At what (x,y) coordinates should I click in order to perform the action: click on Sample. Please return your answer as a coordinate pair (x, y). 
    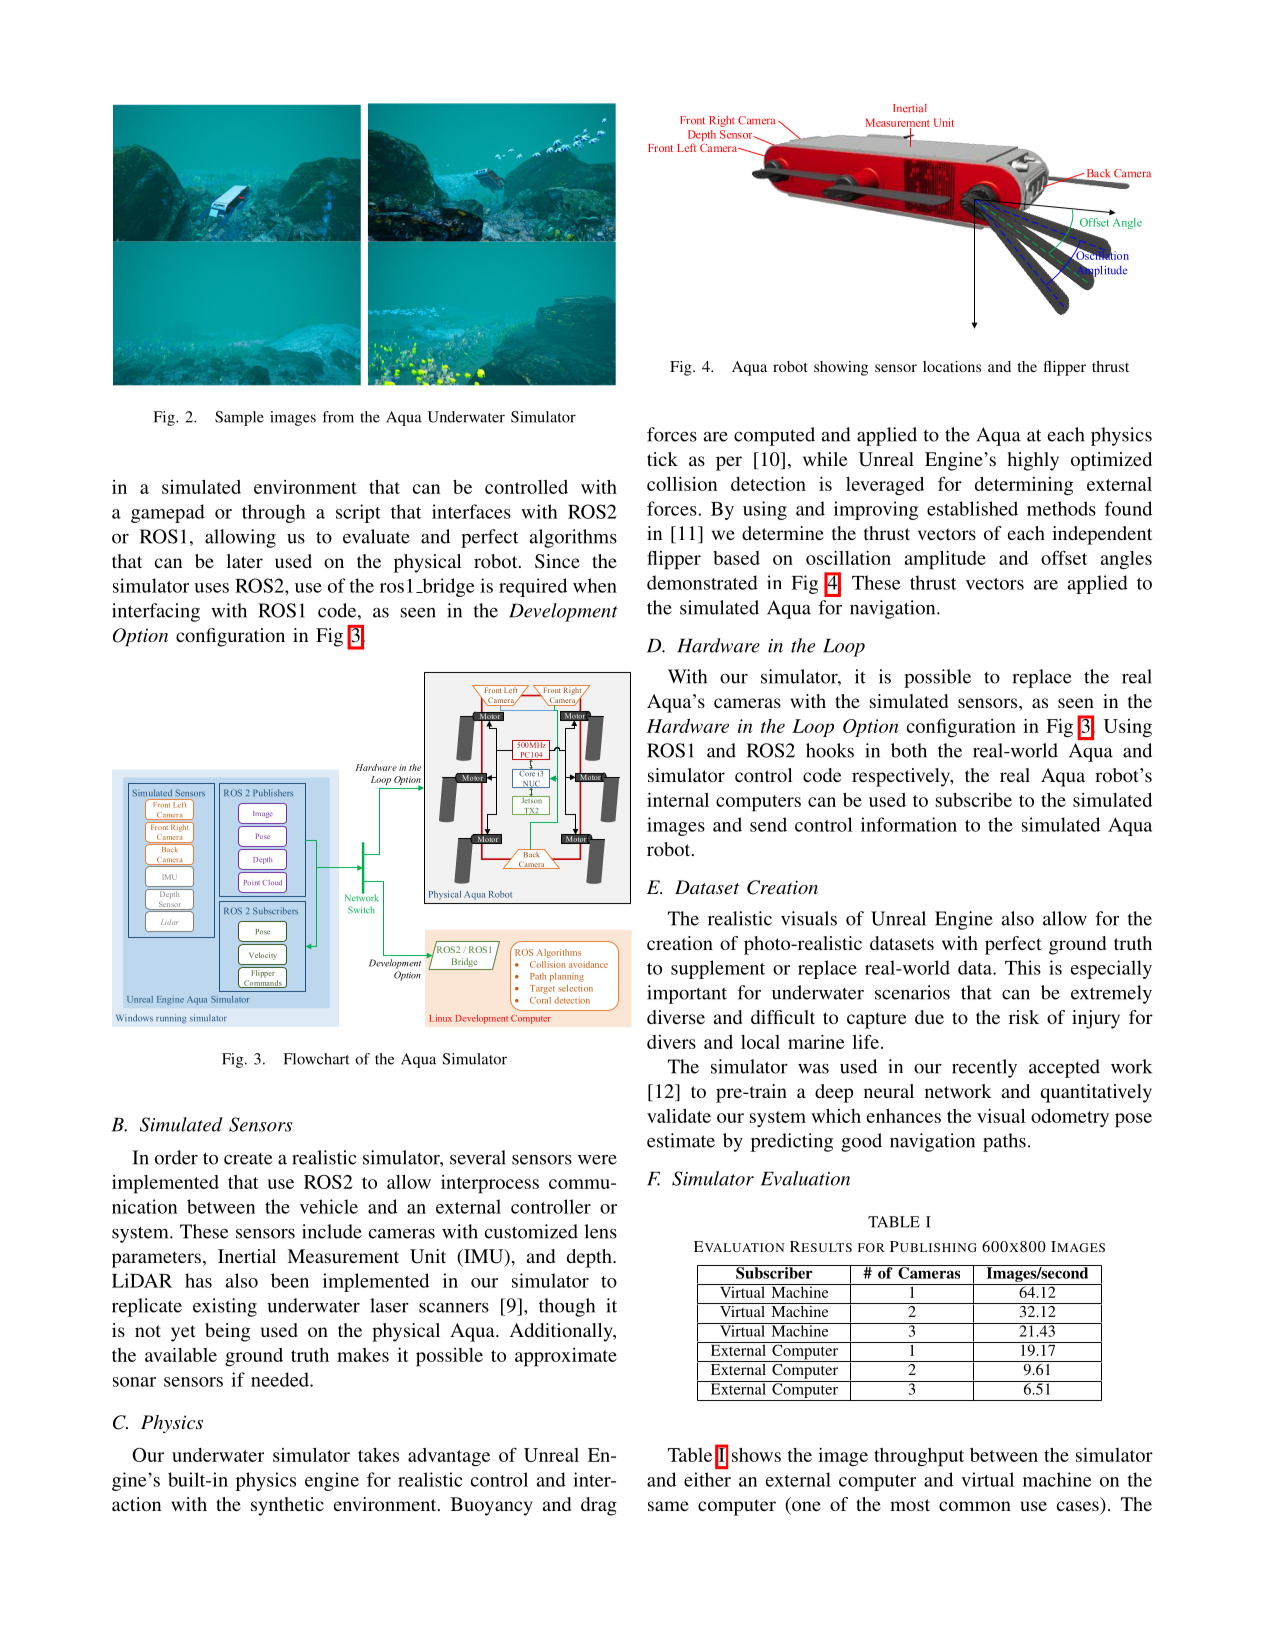
    Looking at the image, I should click on (239, 418).
